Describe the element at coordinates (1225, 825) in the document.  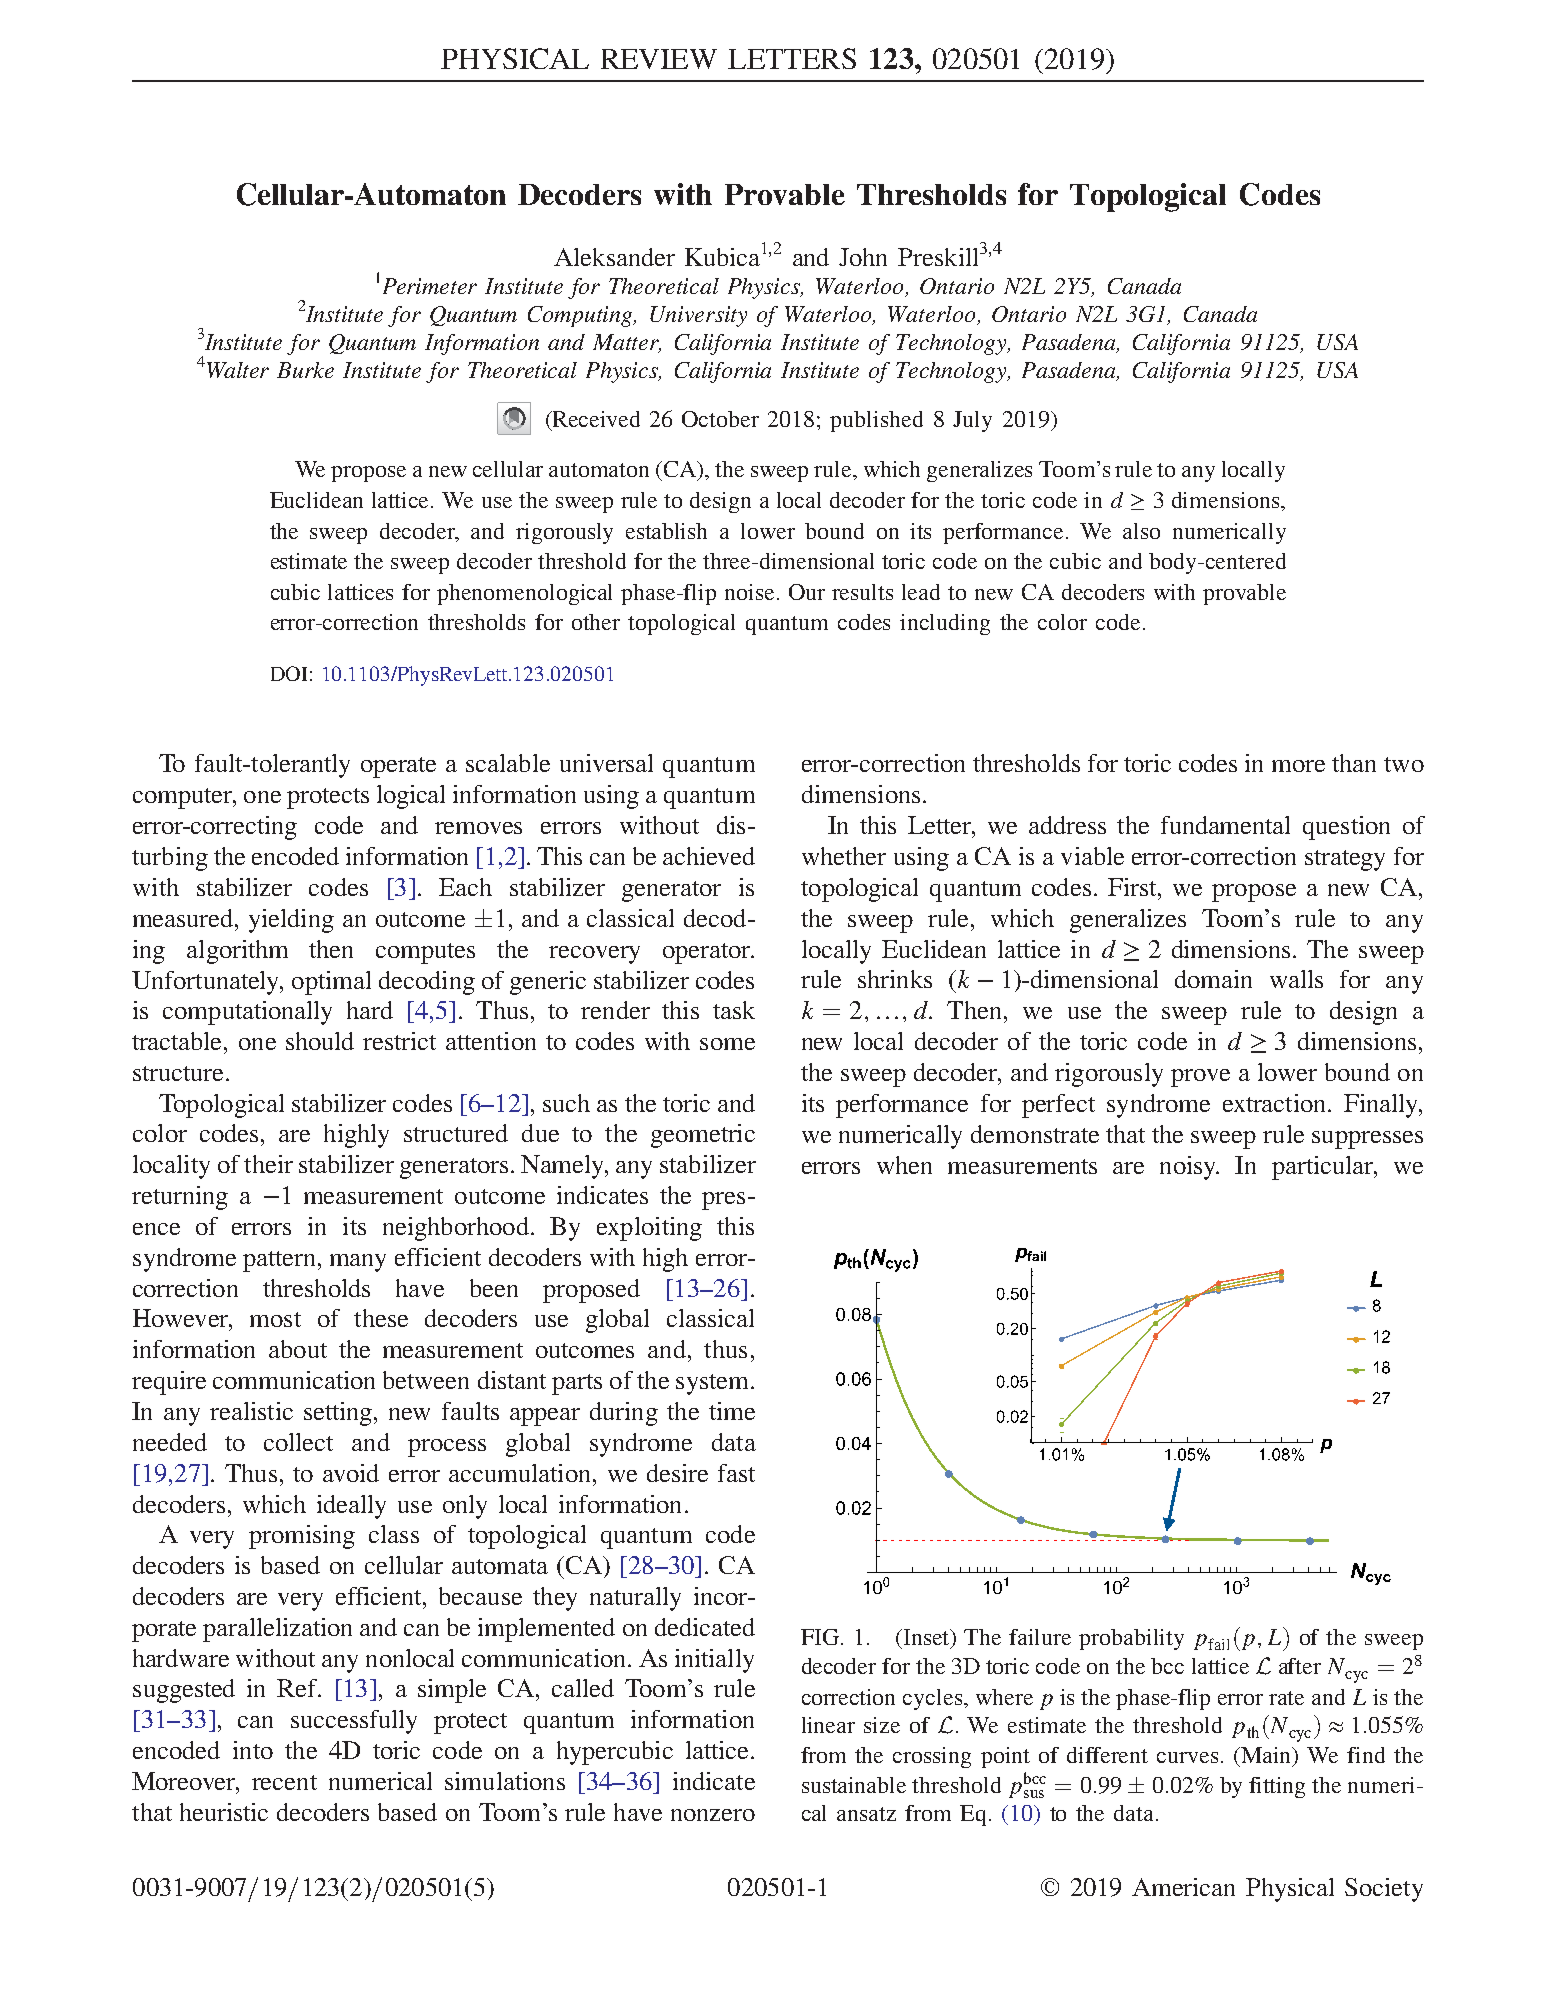
I see `fundamental` at that location.
